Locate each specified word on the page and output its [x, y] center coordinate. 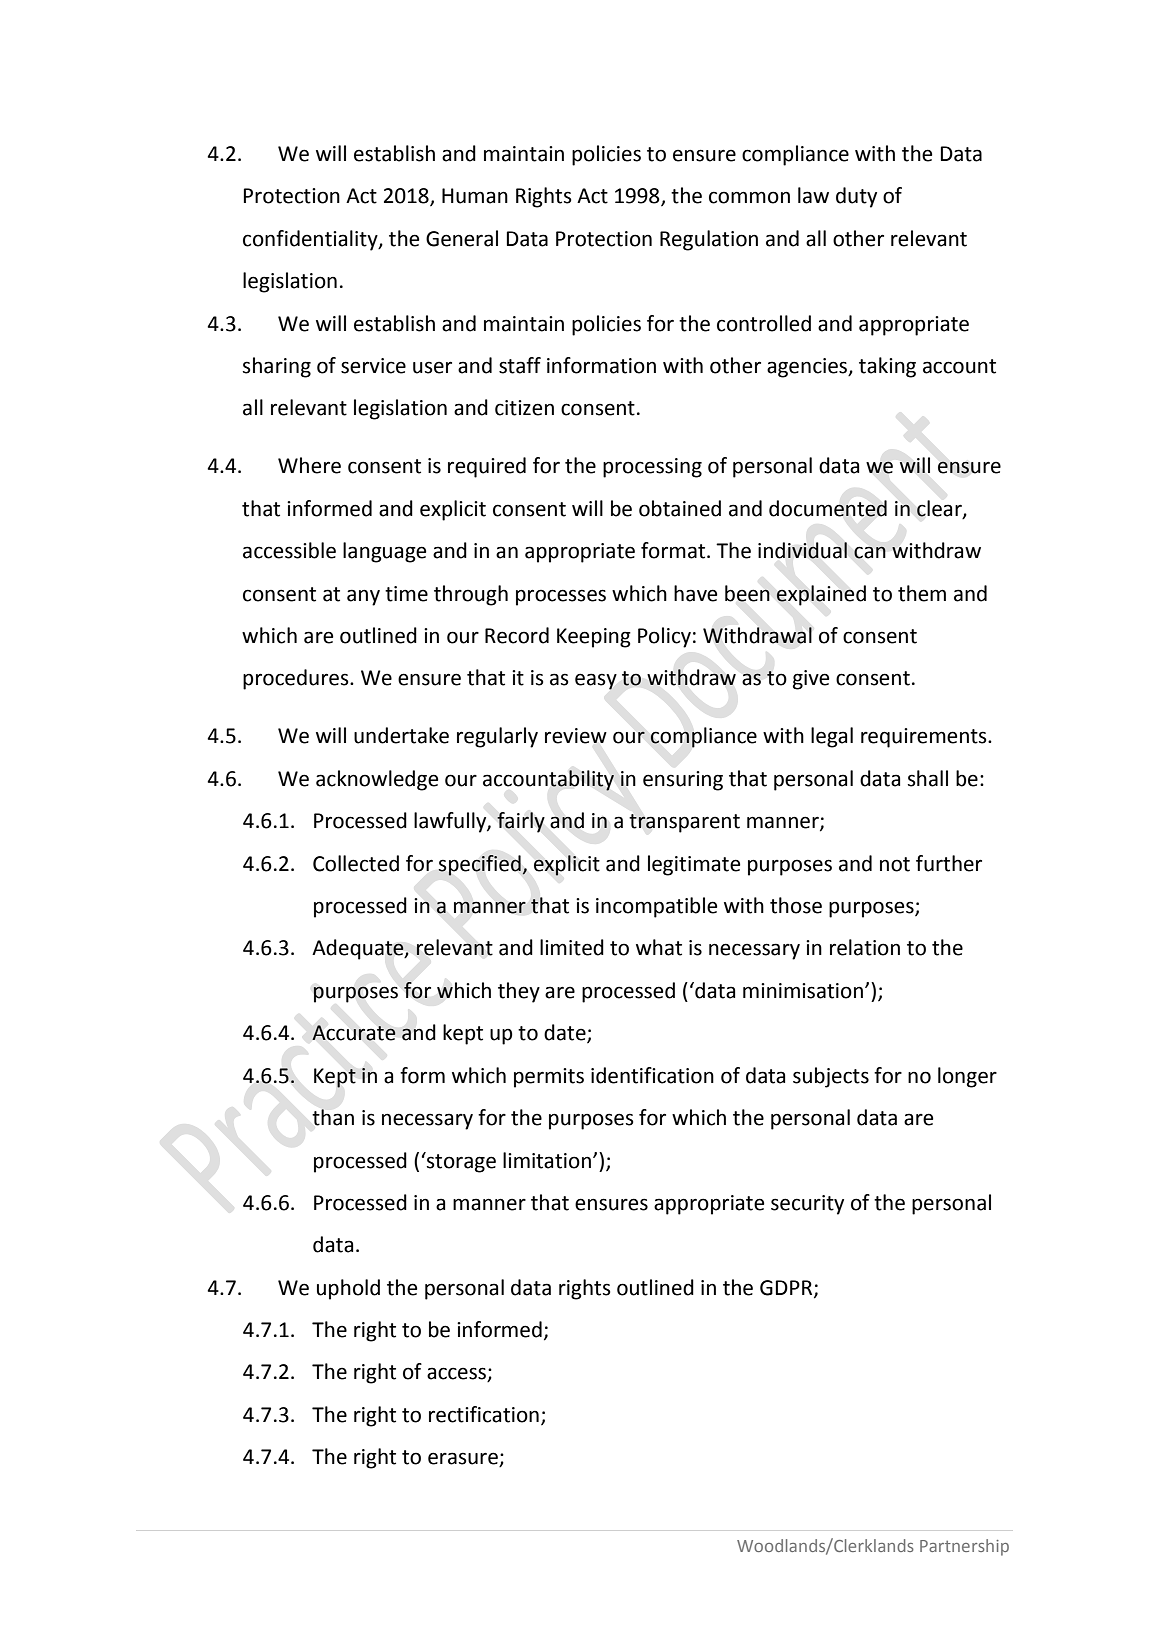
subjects [831, 1077]
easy [596, 681]
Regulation [709, 240]
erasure [464, 1459]
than [333, 1117]
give [811, 680]
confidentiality [311, 240]
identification [652, 1075]
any [363, 597]
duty [856, 197]
